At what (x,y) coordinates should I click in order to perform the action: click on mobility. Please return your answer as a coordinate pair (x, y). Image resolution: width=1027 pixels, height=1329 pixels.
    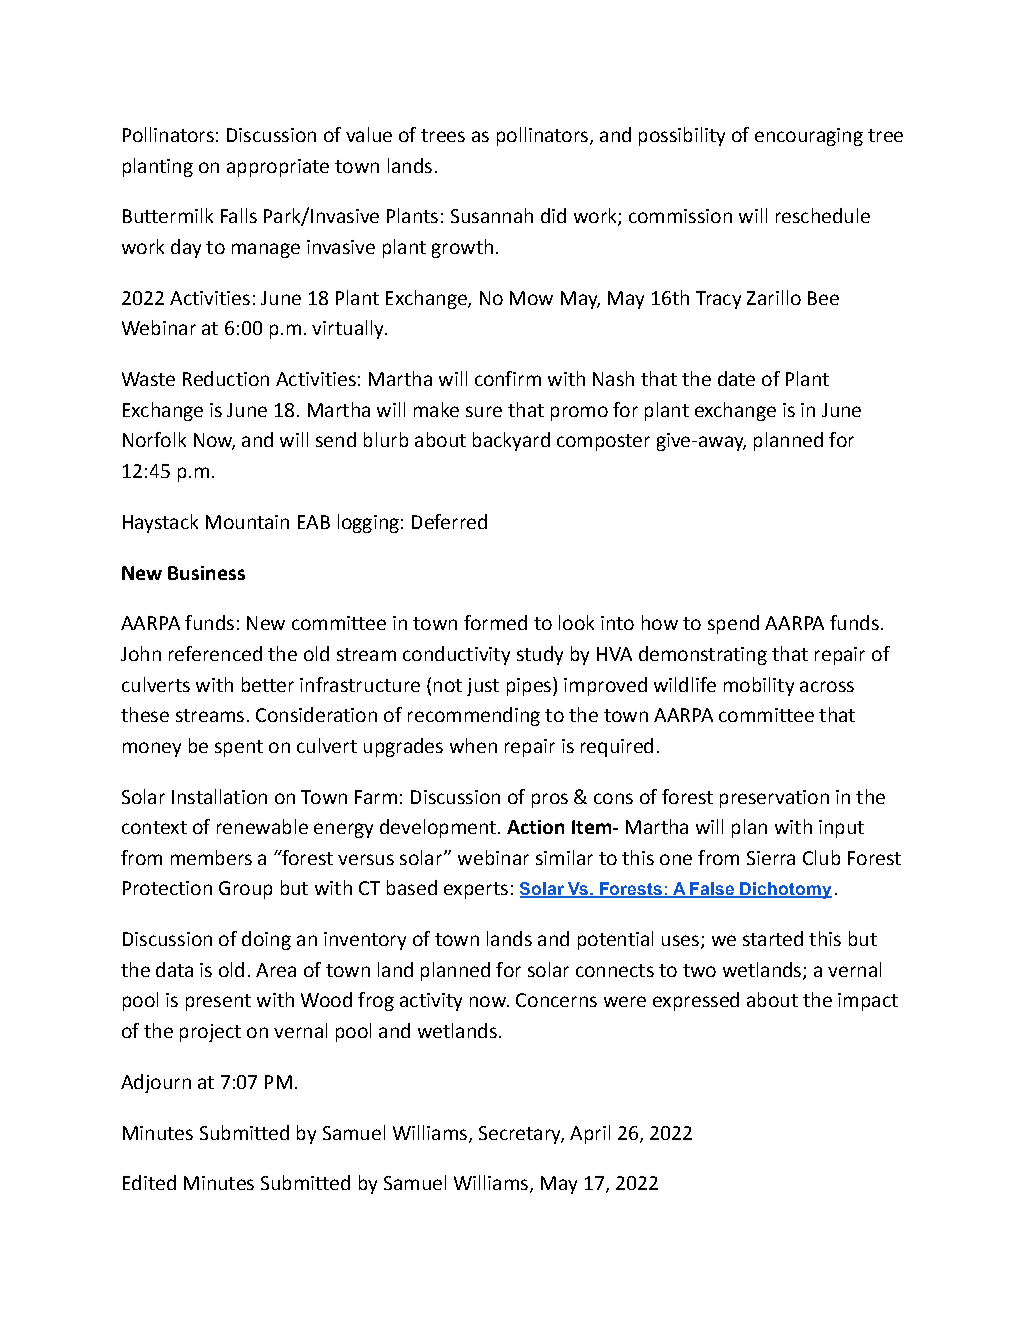
    Looking at the image, I should click on (759, 686).
